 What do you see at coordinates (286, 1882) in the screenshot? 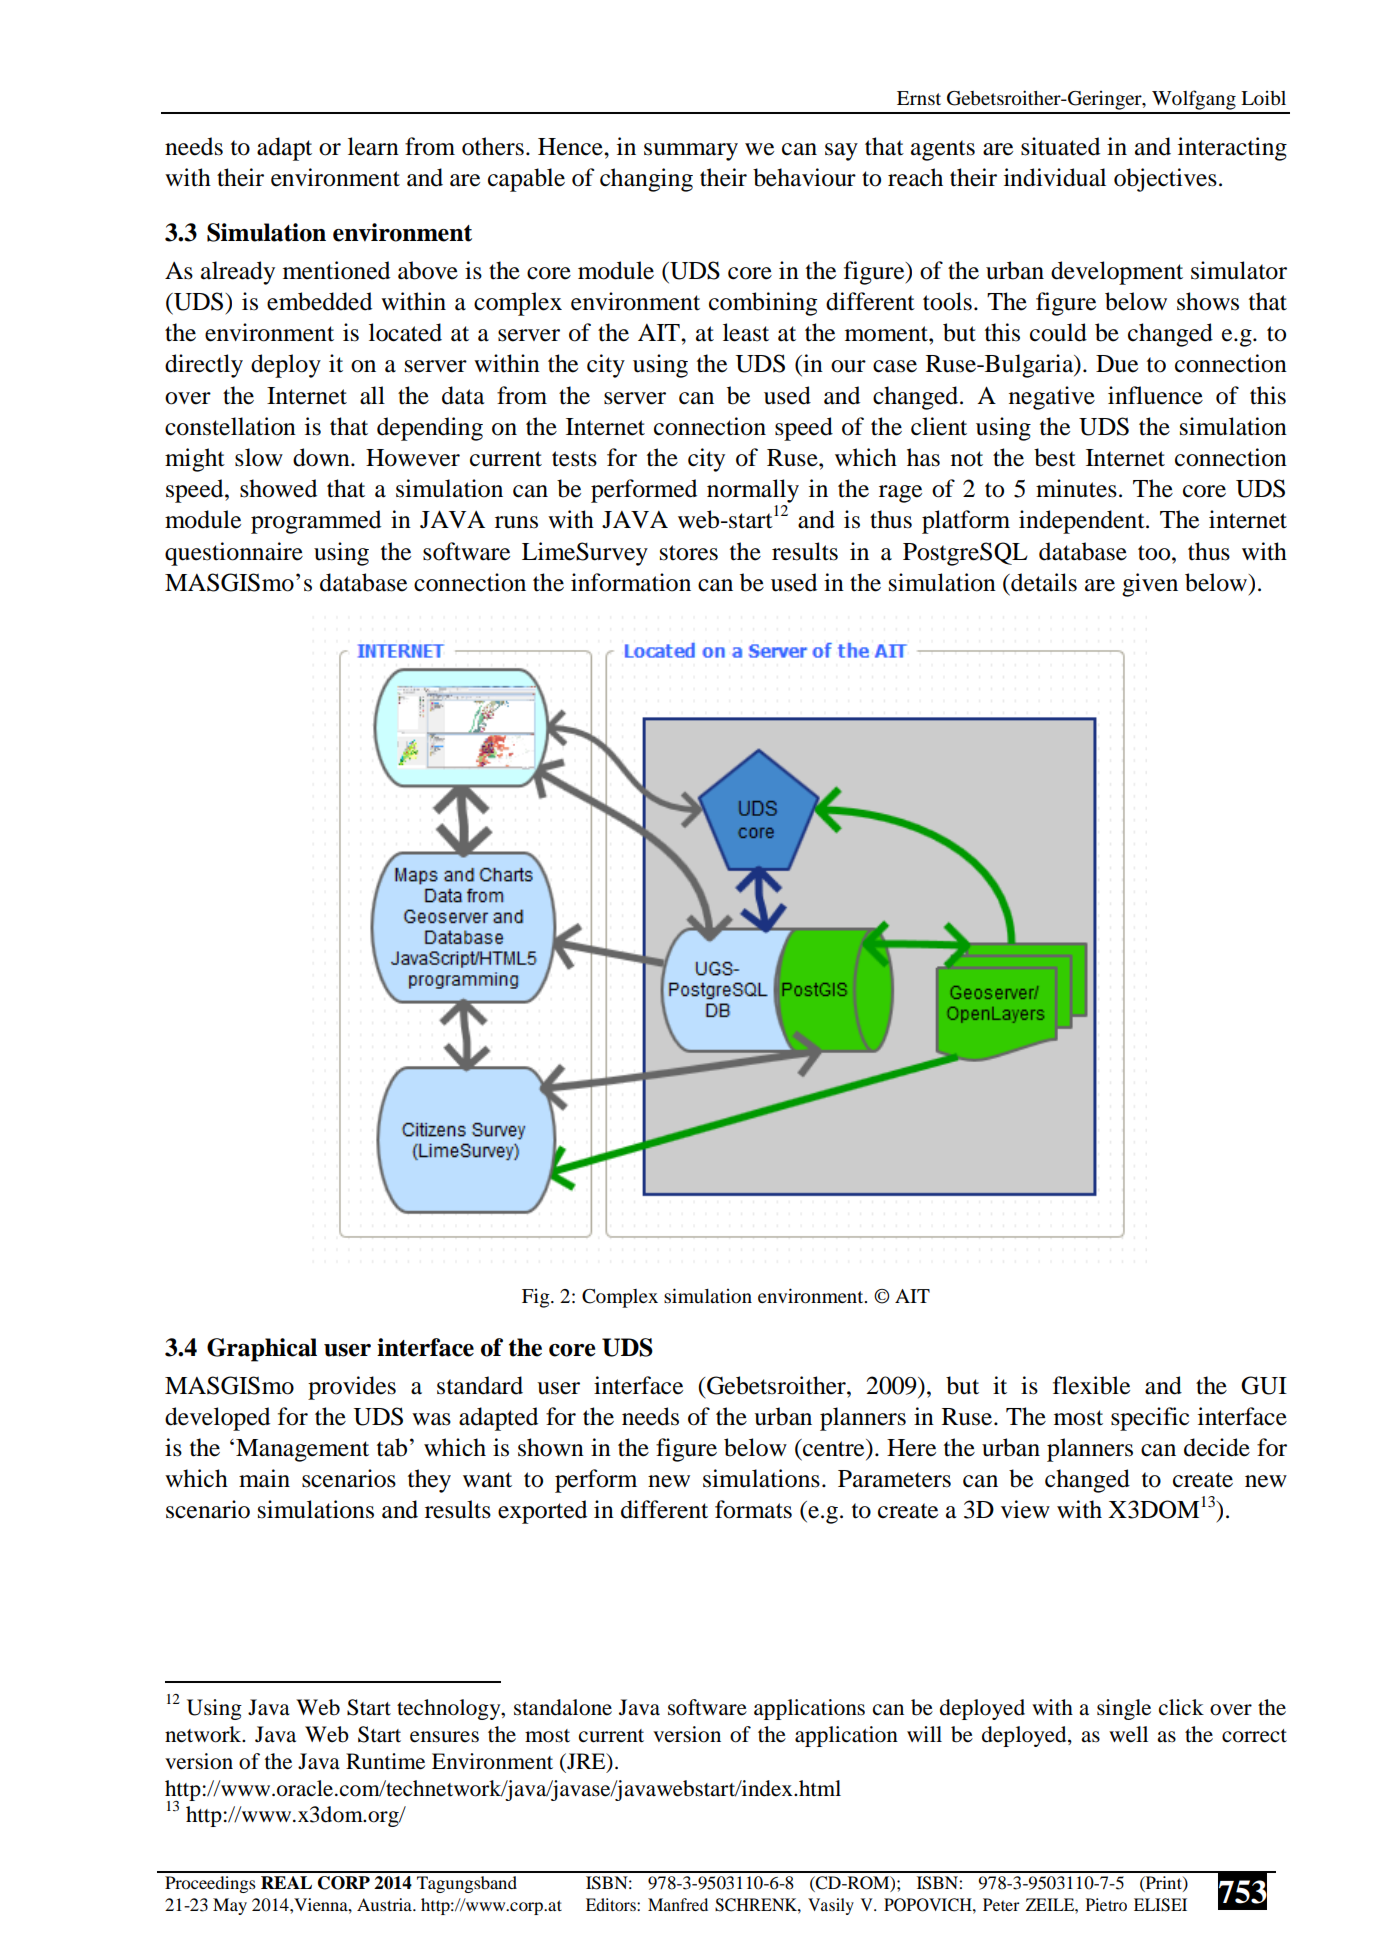
I see `REAL` at bounding box center [286, 1882].
